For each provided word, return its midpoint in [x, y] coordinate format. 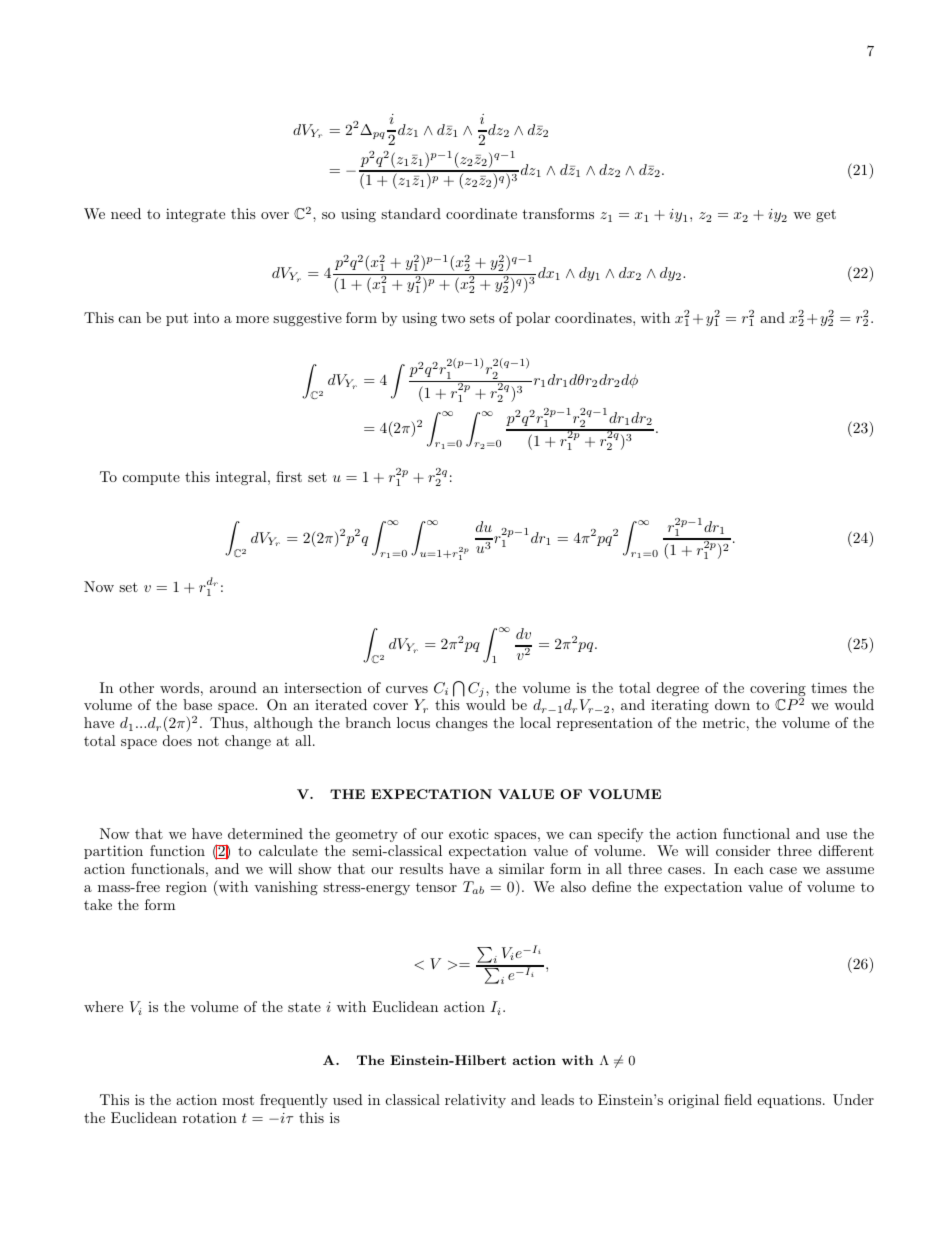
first [289, 476]
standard [411, 213]
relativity [475, 1101]
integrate [195, 215]
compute [151, 478]
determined [265, 833]
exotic [469, 833]
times [829, 688]
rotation [210, 1118]
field [738, 1099]
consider [743, 850]
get [826, 215]
